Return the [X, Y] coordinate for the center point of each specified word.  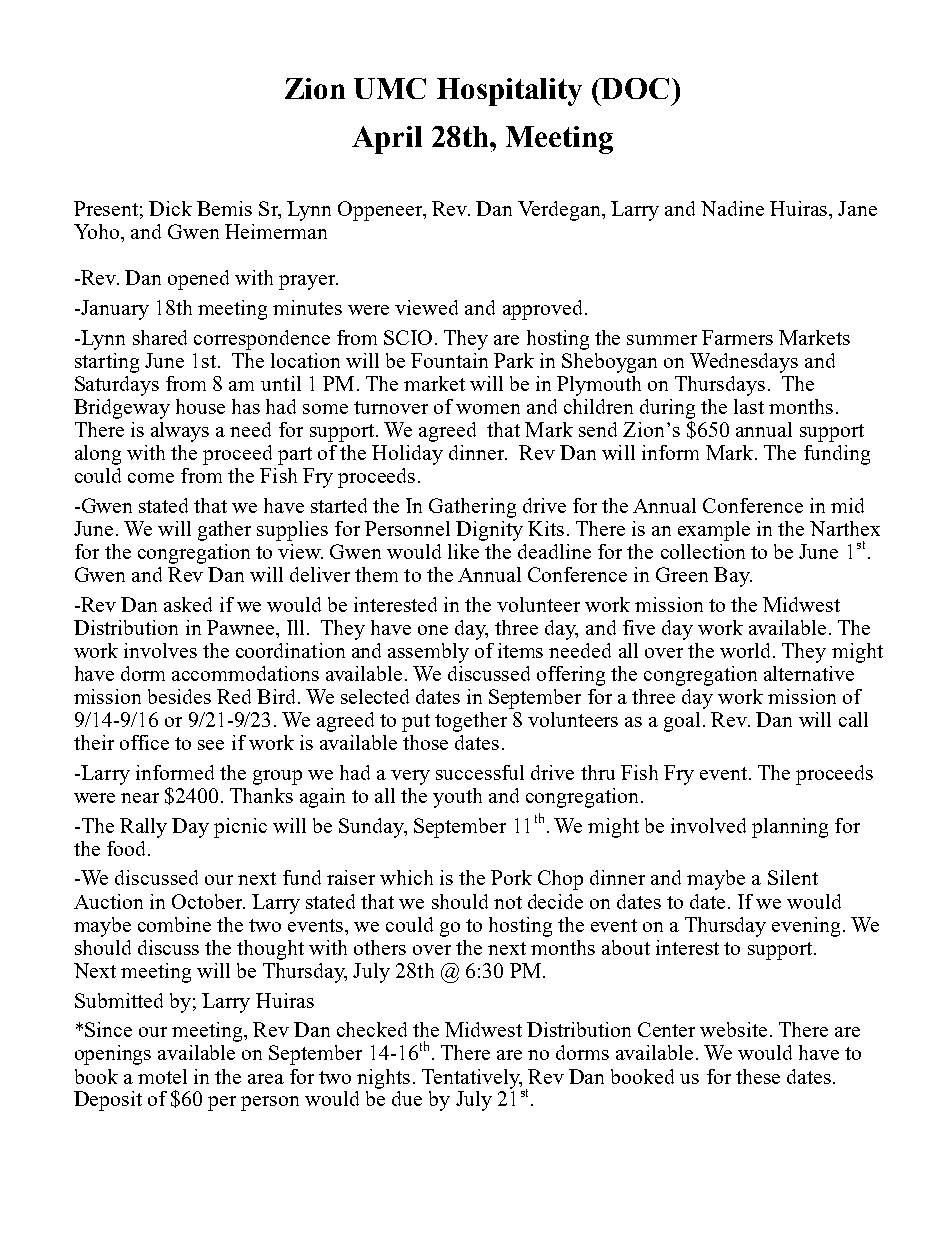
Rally [143, 828]
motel [162, 1076]
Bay [733, 577]
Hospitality [509, 92]
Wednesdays [744, 363]
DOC [634, 88]
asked [188, 604]
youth [457, 798]
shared [160, 337]
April [387, 140]
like [463, 551]
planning [790, 828]
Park [514, 360]
